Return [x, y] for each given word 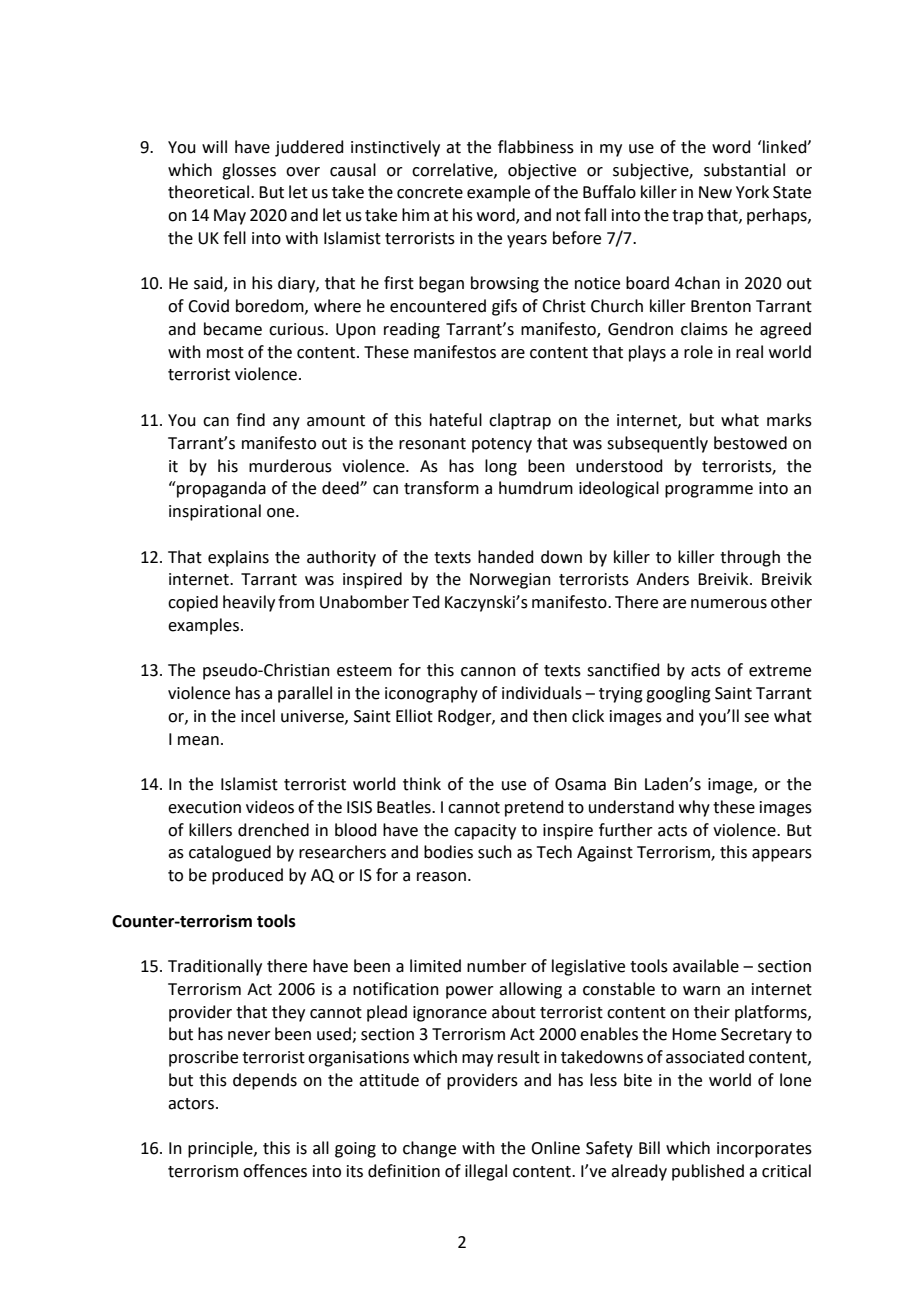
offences [275, 1171]
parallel [305, 694]
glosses [249, 171]
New [715, 192]
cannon [488, 672]
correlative [453, 170]
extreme [780, 671]
